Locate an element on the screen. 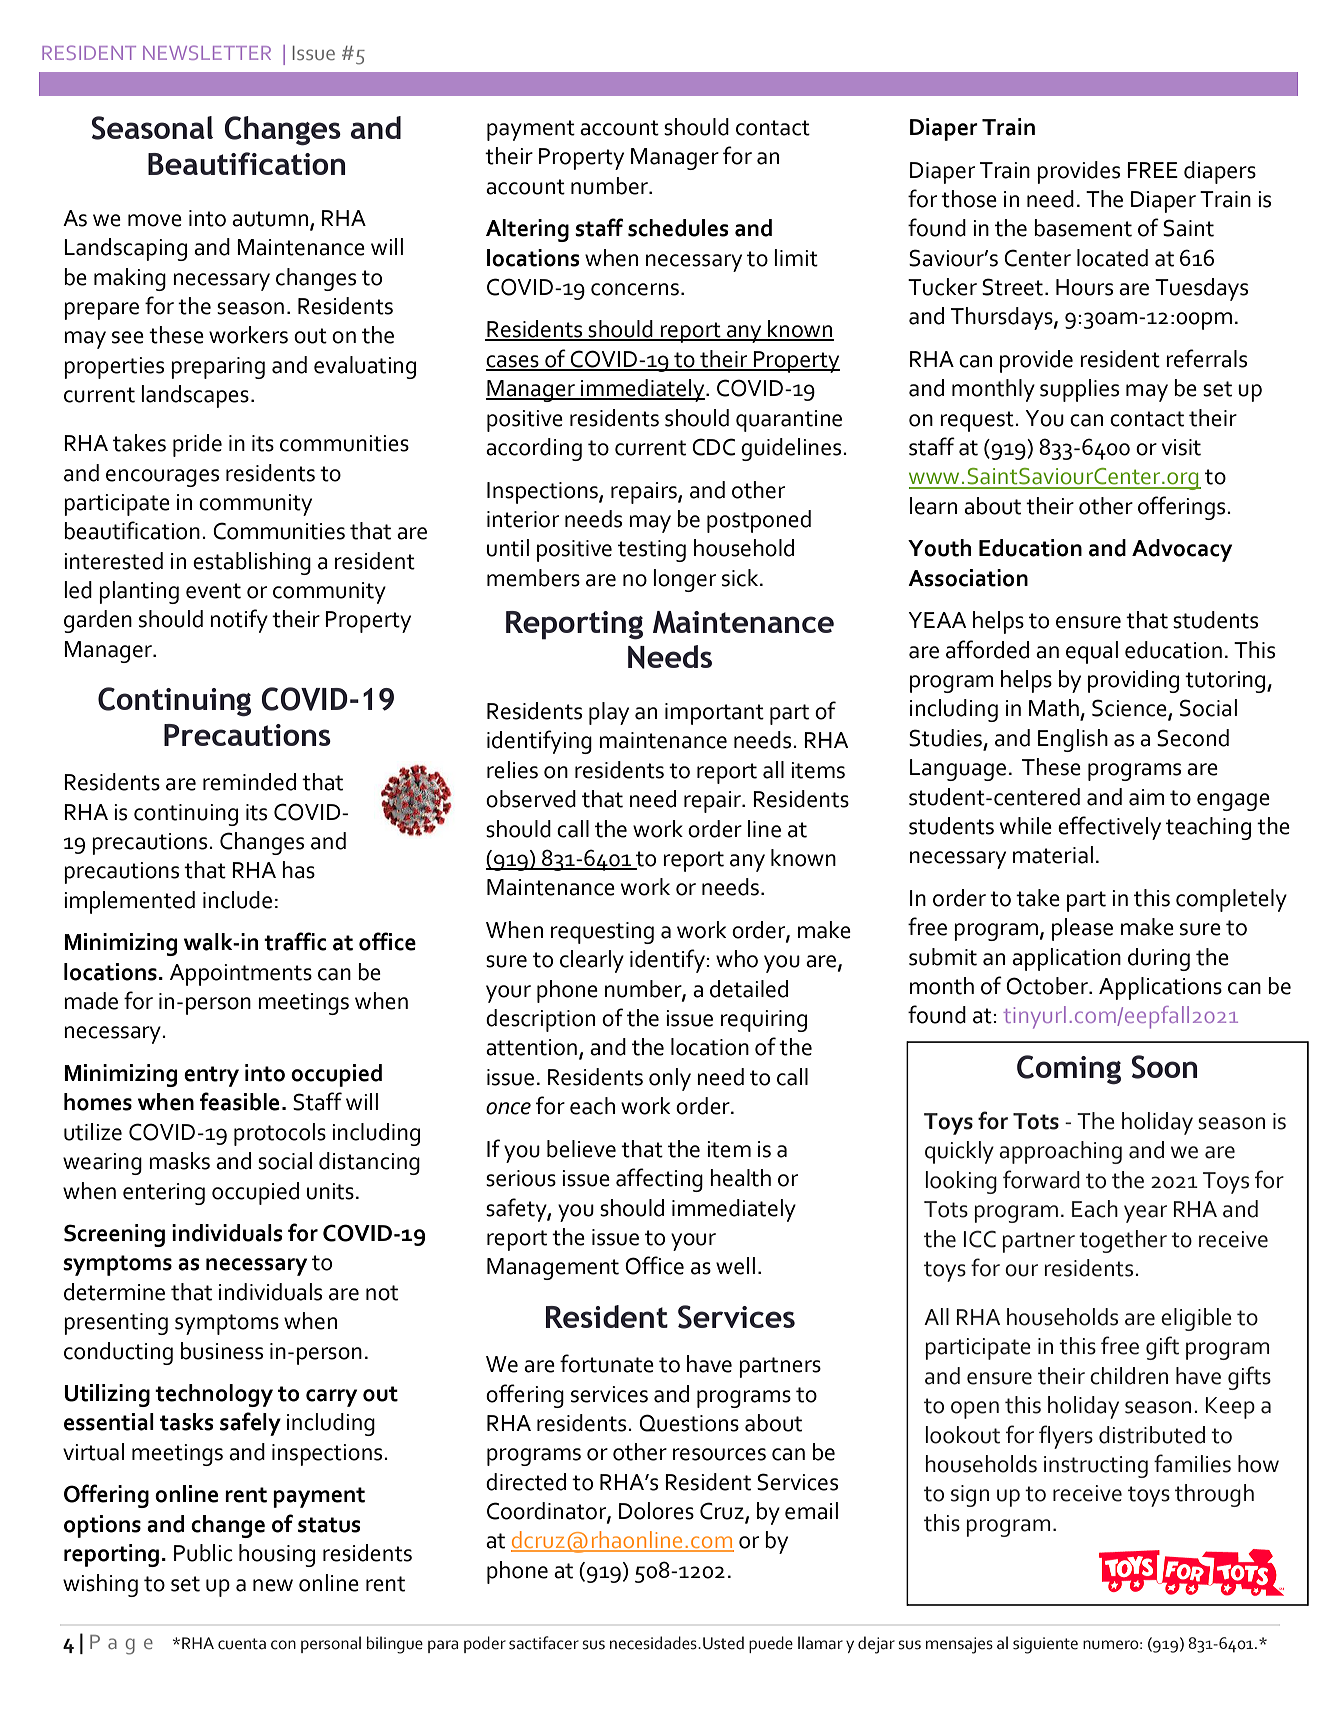 This screenshot has width=1339, height=1733. basement is located at coordinates (1083, 228).
